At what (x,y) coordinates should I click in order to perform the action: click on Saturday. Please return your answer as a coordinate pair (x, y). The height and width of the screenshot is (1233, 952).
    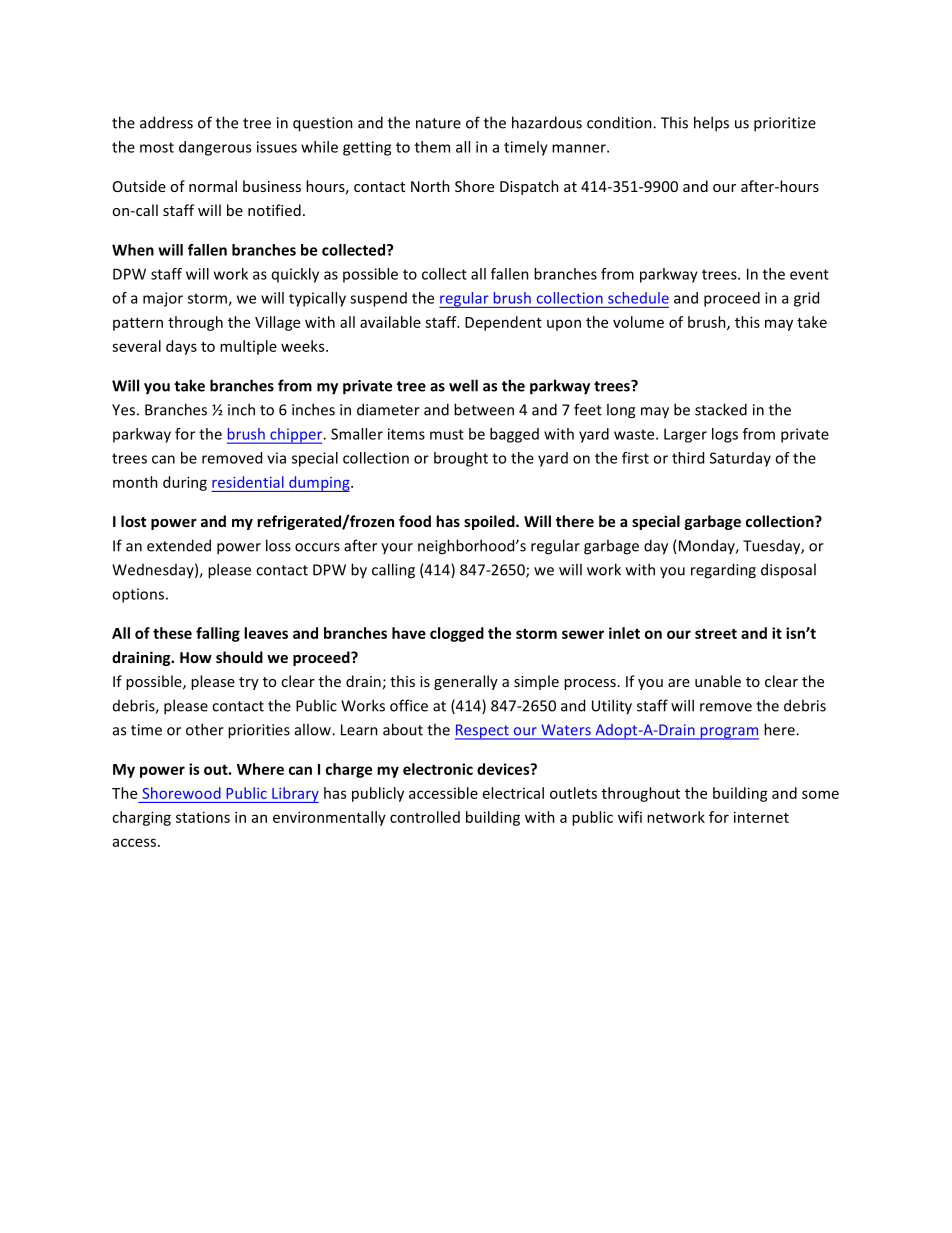
    Looking at the image, I should click on (740, 459).
